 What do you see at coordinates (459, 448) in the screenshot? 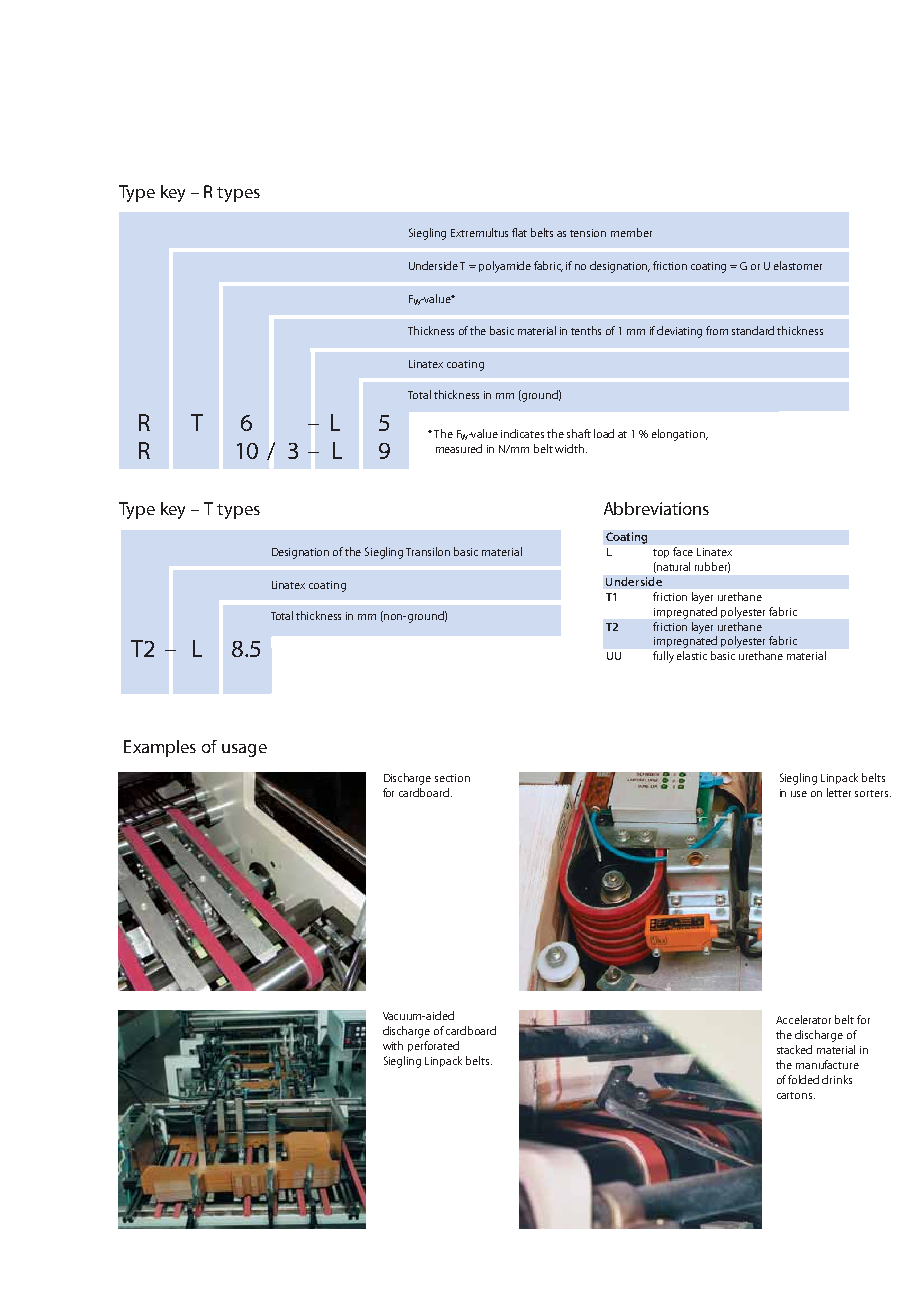
I see `measured` at bounding box center [459, 448].
